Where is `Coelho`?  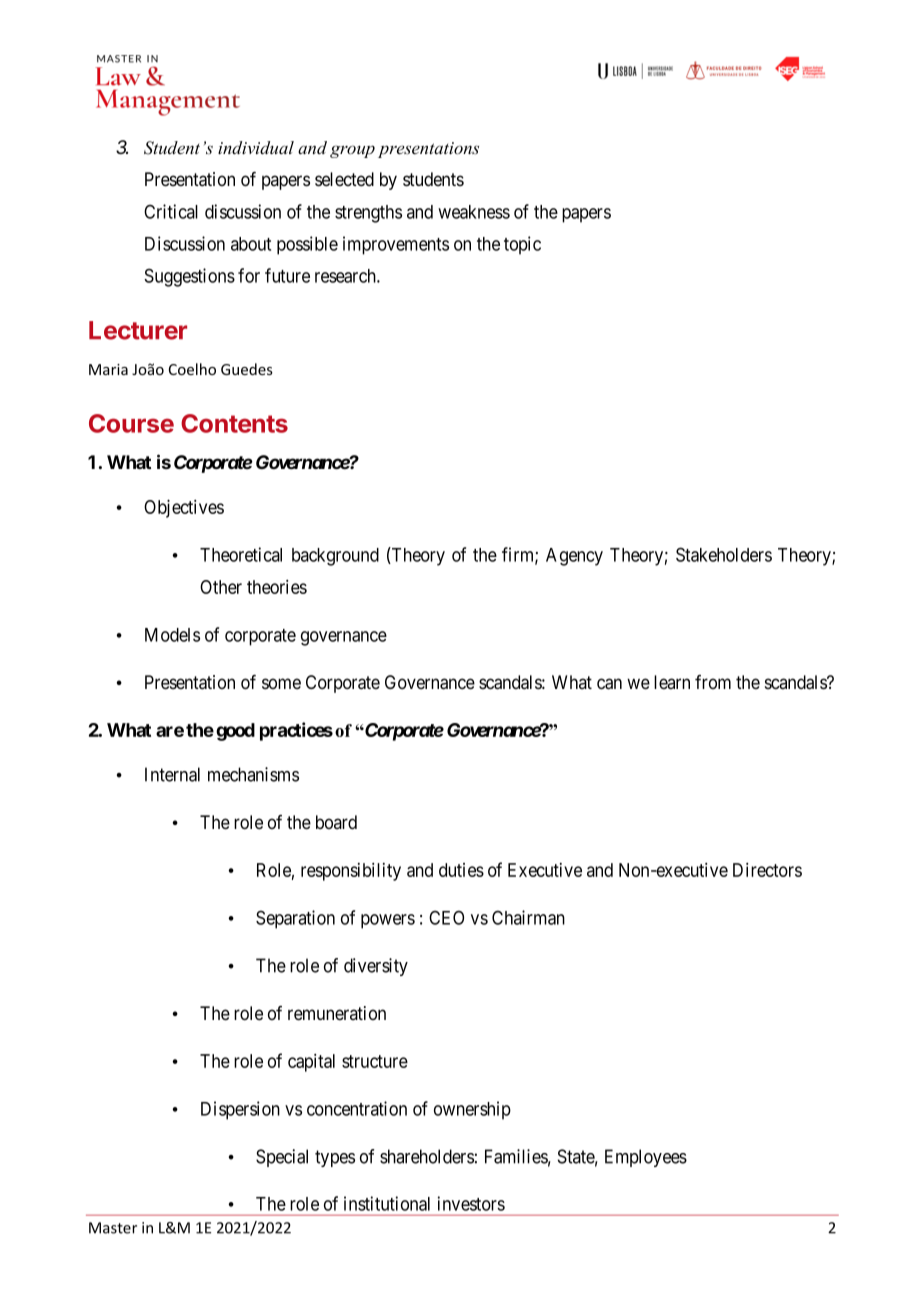
Coelho is located at coordinates (192, 369).
